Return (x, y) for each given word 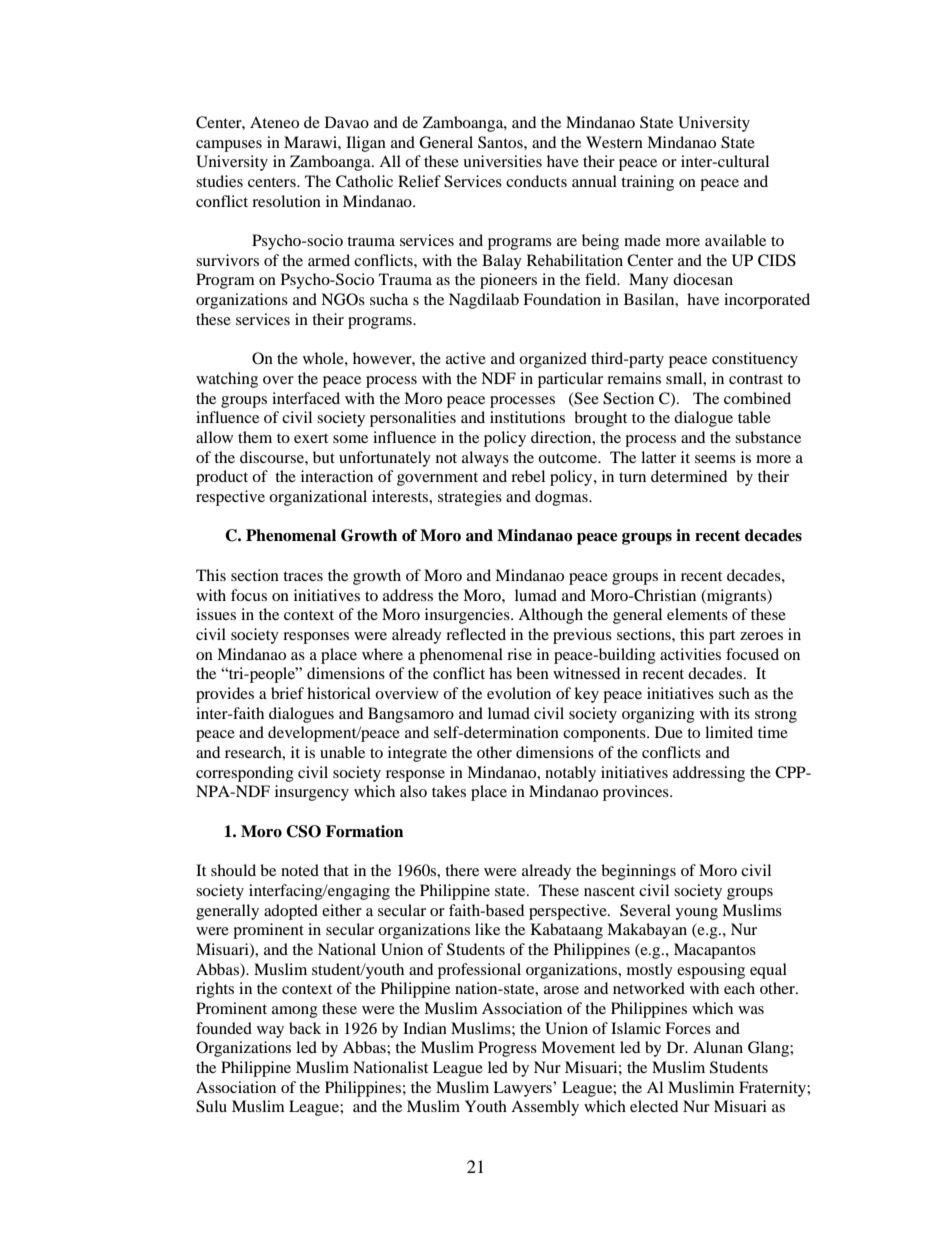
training (647, 183)
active (466, 358)
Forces (688, 1028)
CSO (303, 831)
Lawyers (523, 1089)
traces (303, 576)
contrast (756, 379)
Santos (501, 142)
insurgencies (468, 616)
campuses (229, 146)
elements (697, 614)
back (305, 1028)
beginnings (638, 872)
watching (227, 380)
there (462, 870)
